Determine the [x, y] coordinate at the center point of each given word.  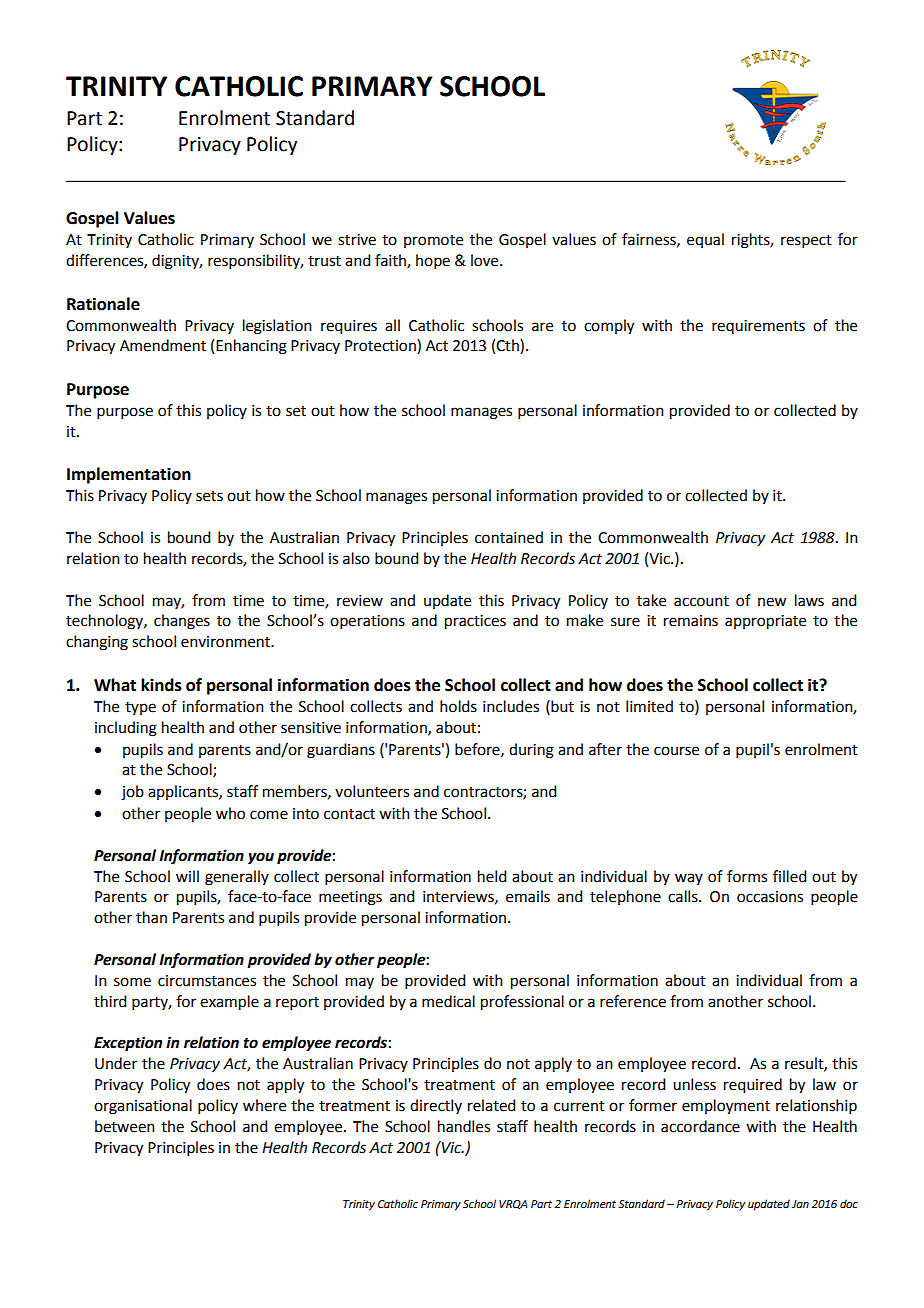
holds [458, 706]
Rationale [103, 304]
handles [464, 1126]
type [140, 708]
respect [806, 241]
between [125, 1126]
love [486, 260]
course [676, 751]
